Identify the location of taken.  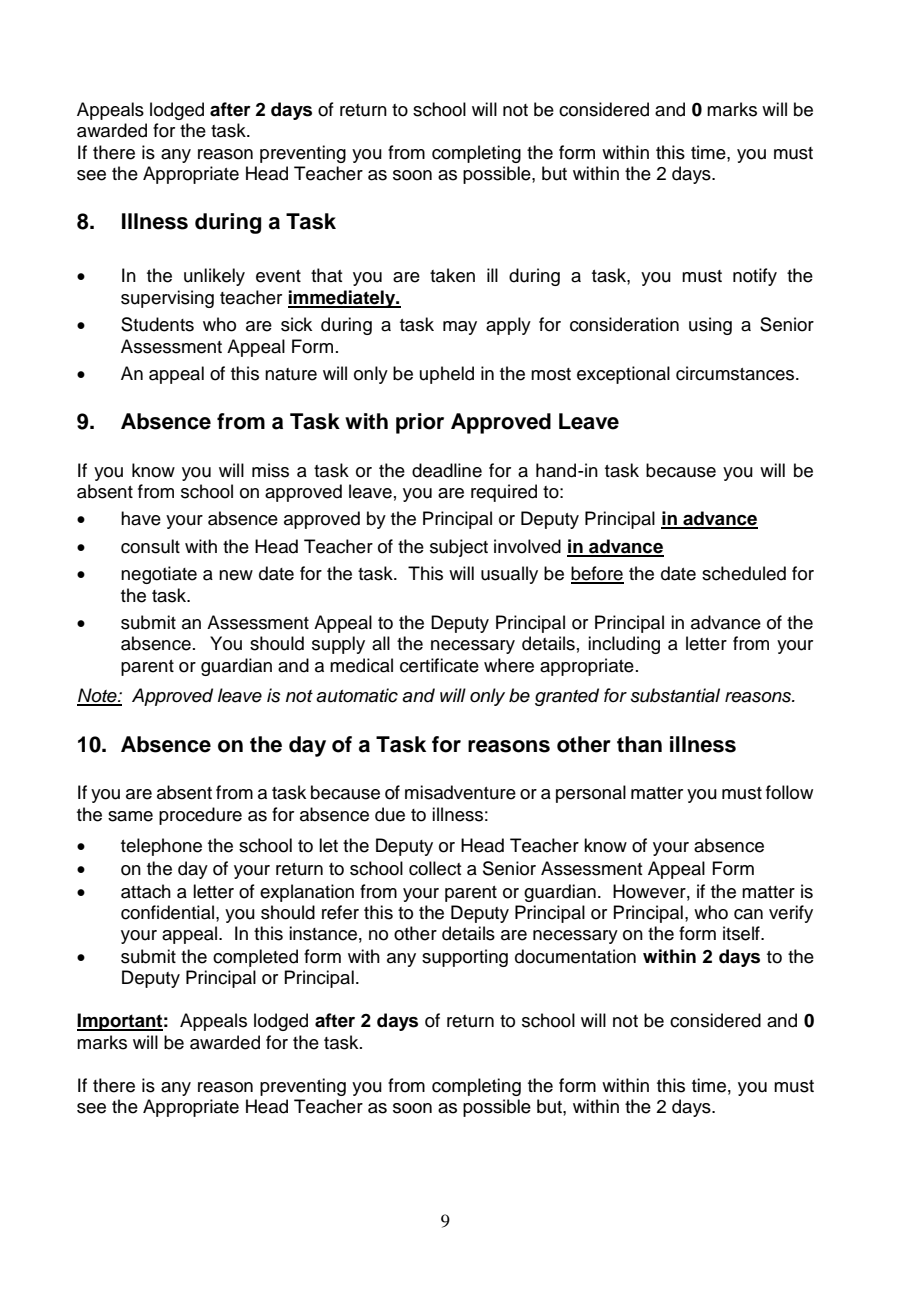
(452, 275).
